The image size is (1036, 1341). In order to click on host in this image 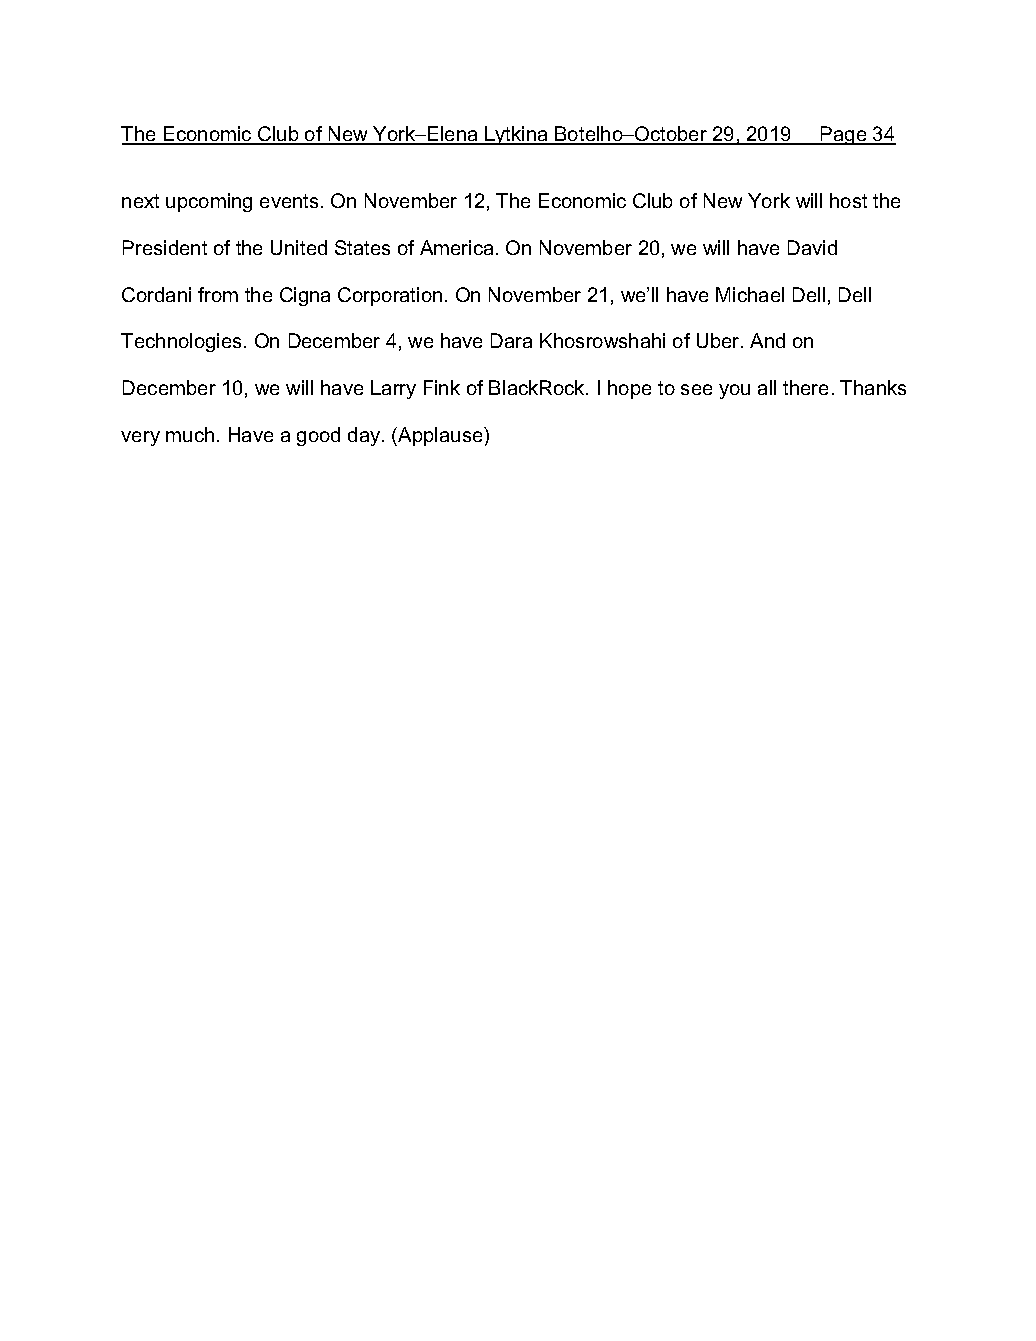, I will do `click(848, 200)`.
